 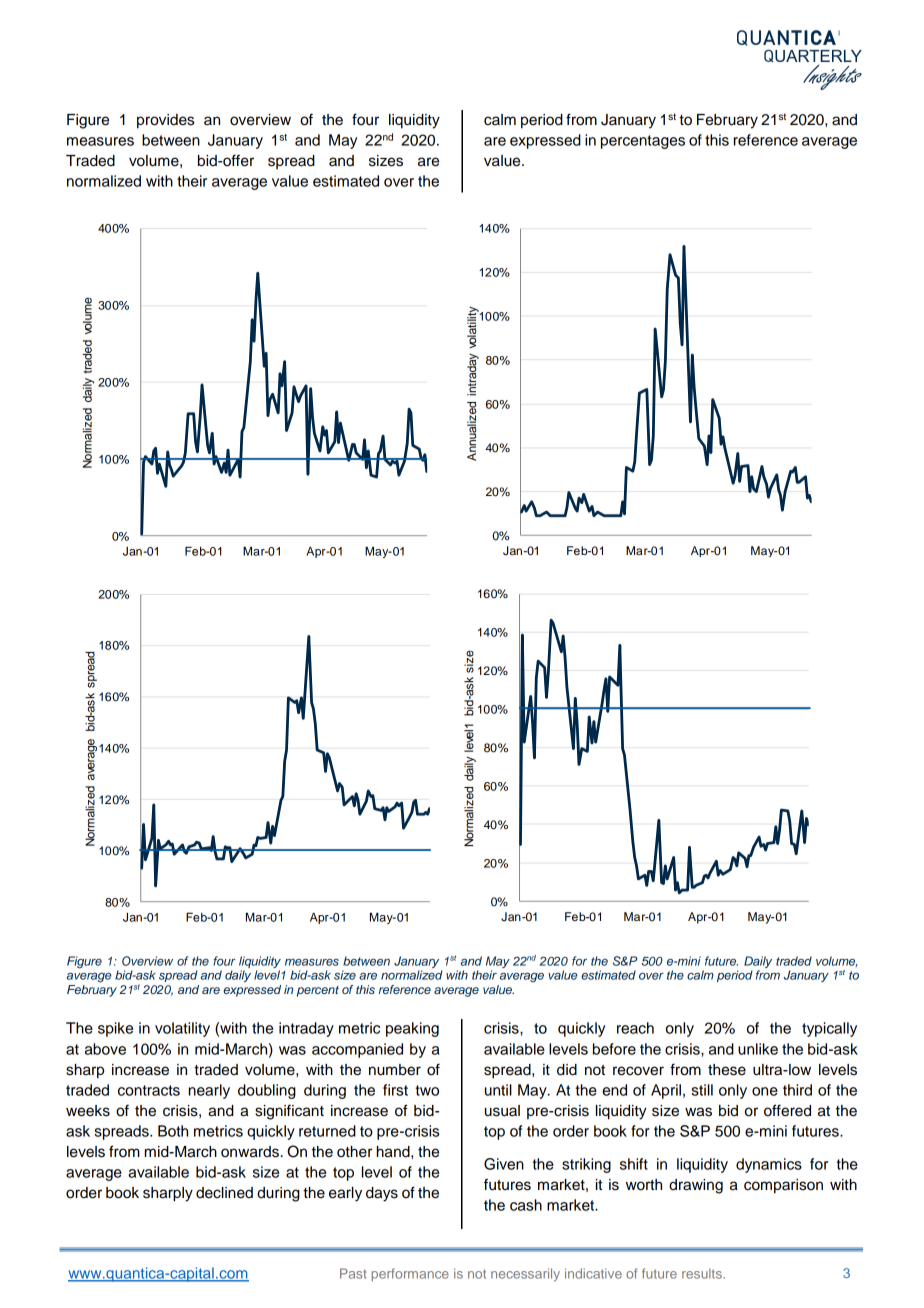 I want to click on reach, so click(x=635, y=1028).
